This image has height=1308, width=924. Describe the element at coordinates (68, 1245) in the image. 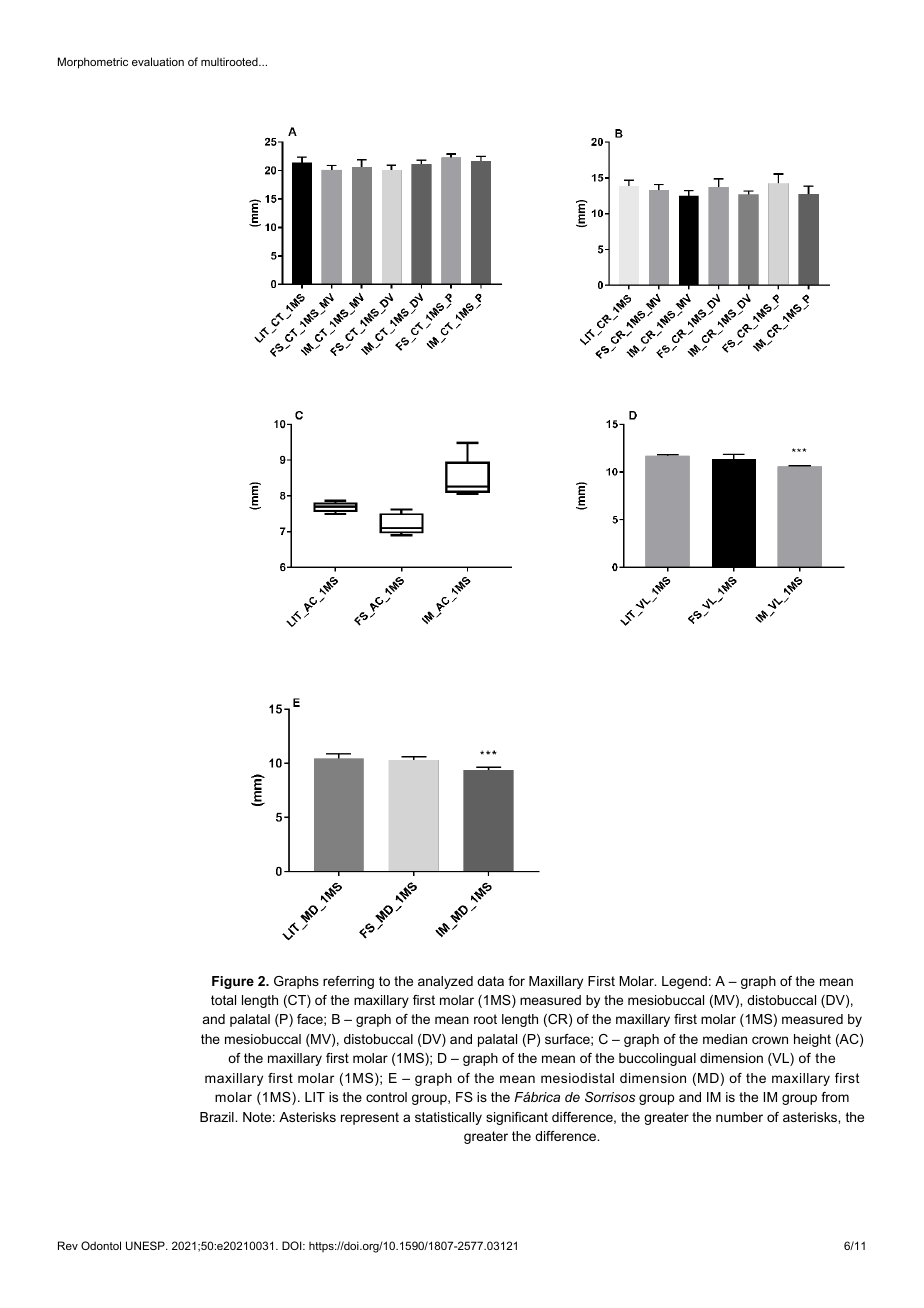

I see `Rev` at that location.
